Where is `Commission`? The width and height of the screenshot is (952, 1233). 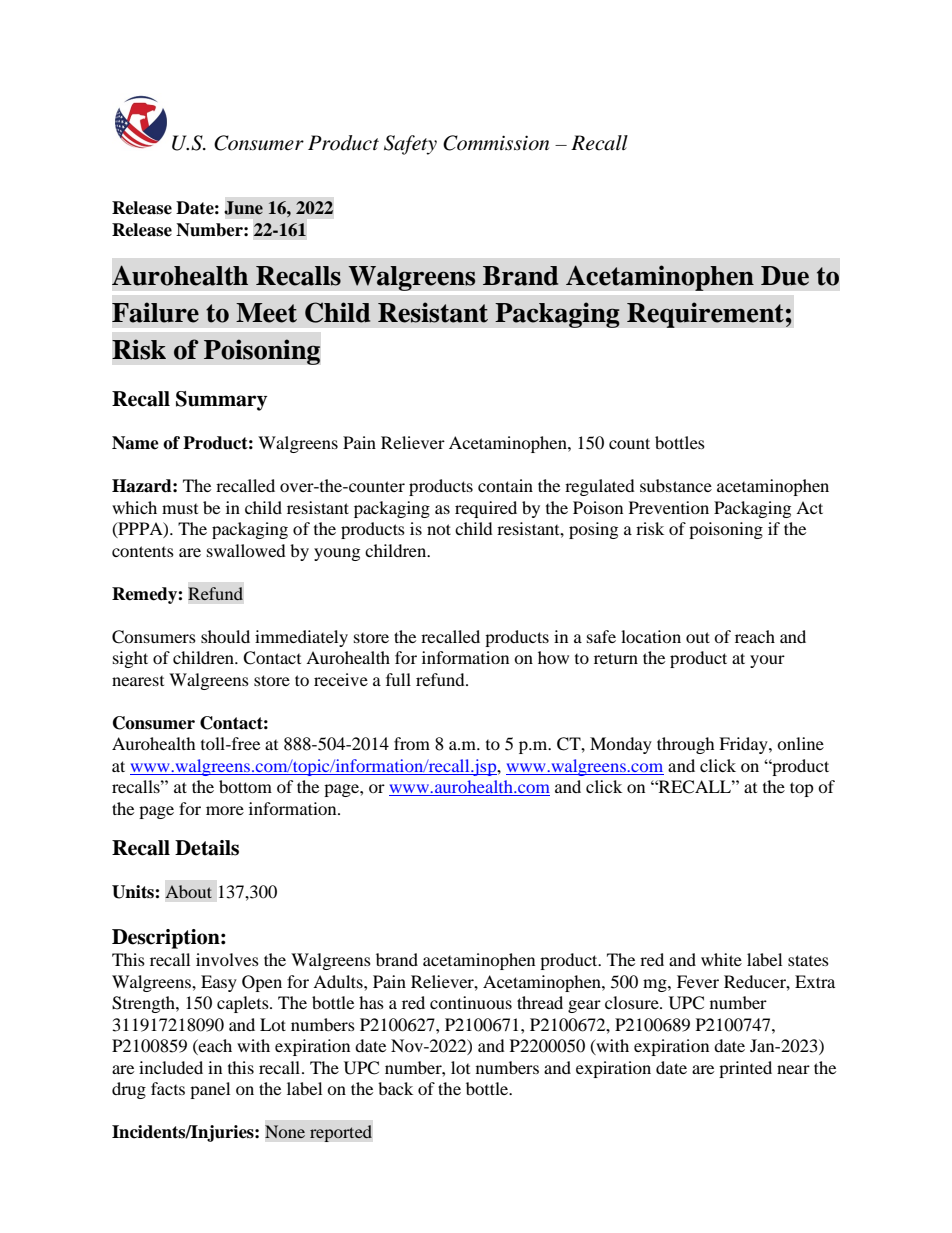 Commission is located at coordinates (496, 143).
